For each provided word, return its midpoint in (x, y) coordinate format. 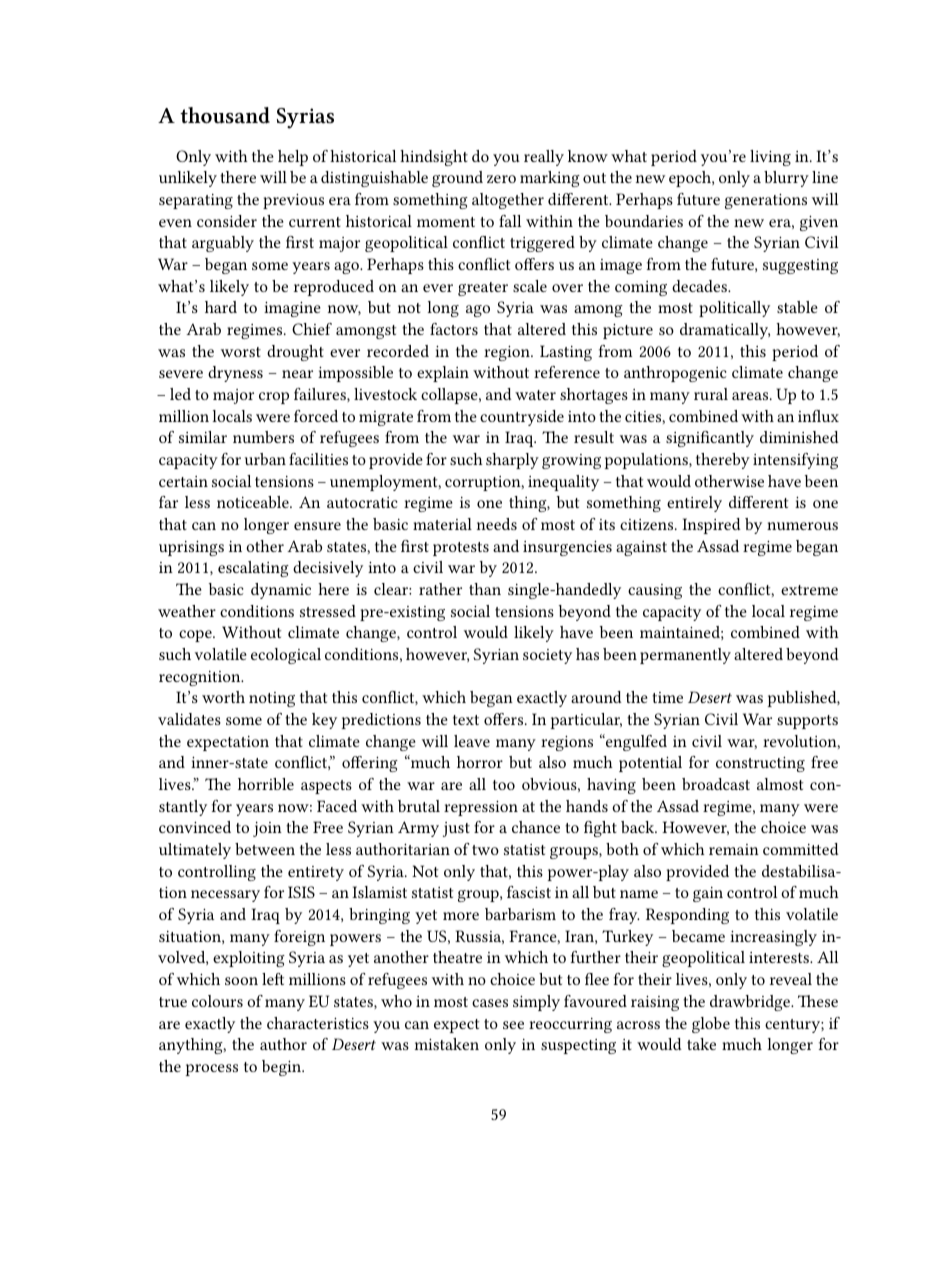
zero (501, 179)
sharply (512, 461)
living (770, 158)
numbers (263, 437)
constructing (760, 764)
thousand (225, 115)
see (513, 1025)
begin (283, 1068)
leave (472, 741)
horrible (266, 784)
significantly (710, 439)
